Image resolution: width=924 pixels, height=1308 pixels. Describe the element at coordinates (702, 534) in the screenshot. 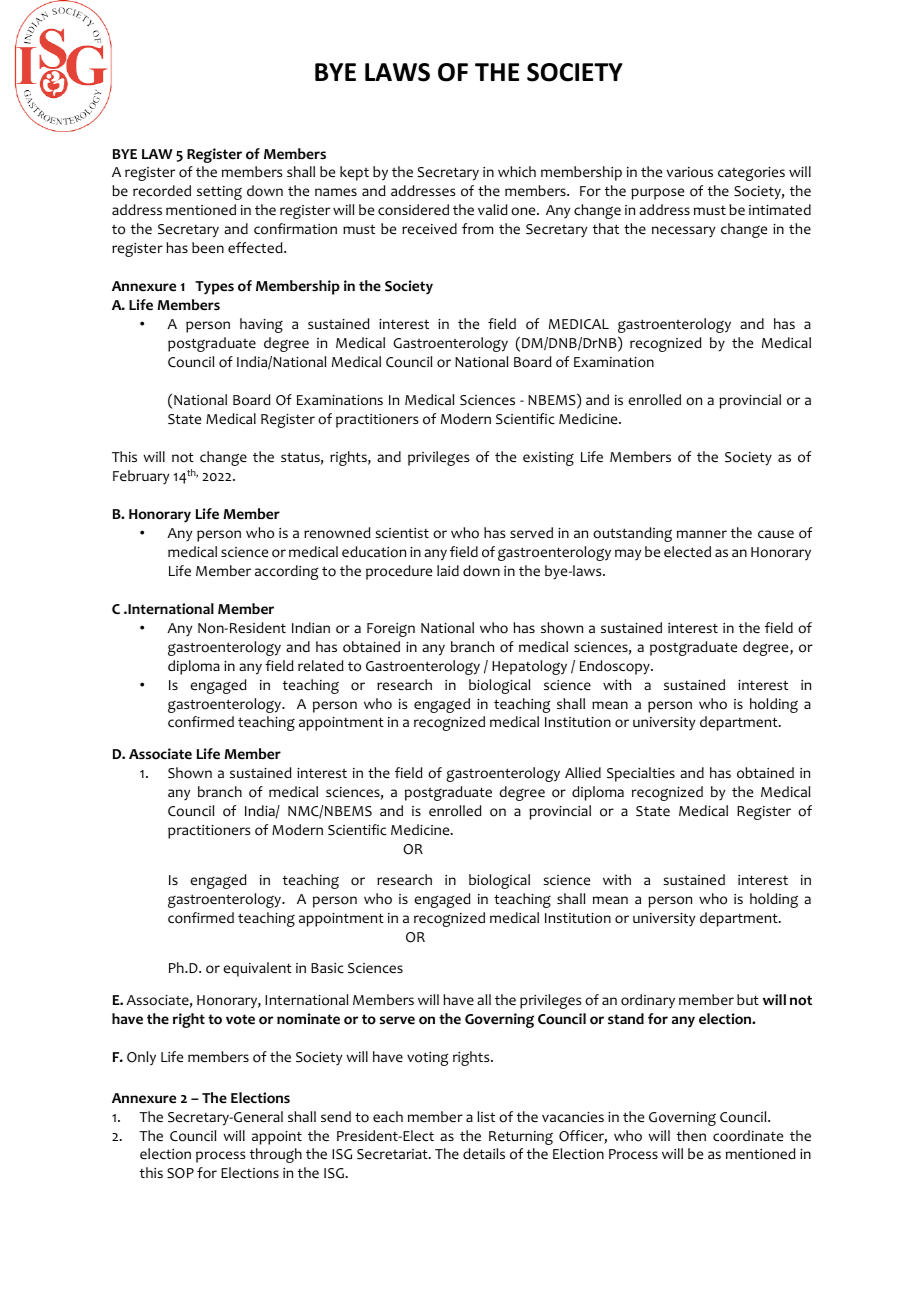

I see `manner` at that location.
